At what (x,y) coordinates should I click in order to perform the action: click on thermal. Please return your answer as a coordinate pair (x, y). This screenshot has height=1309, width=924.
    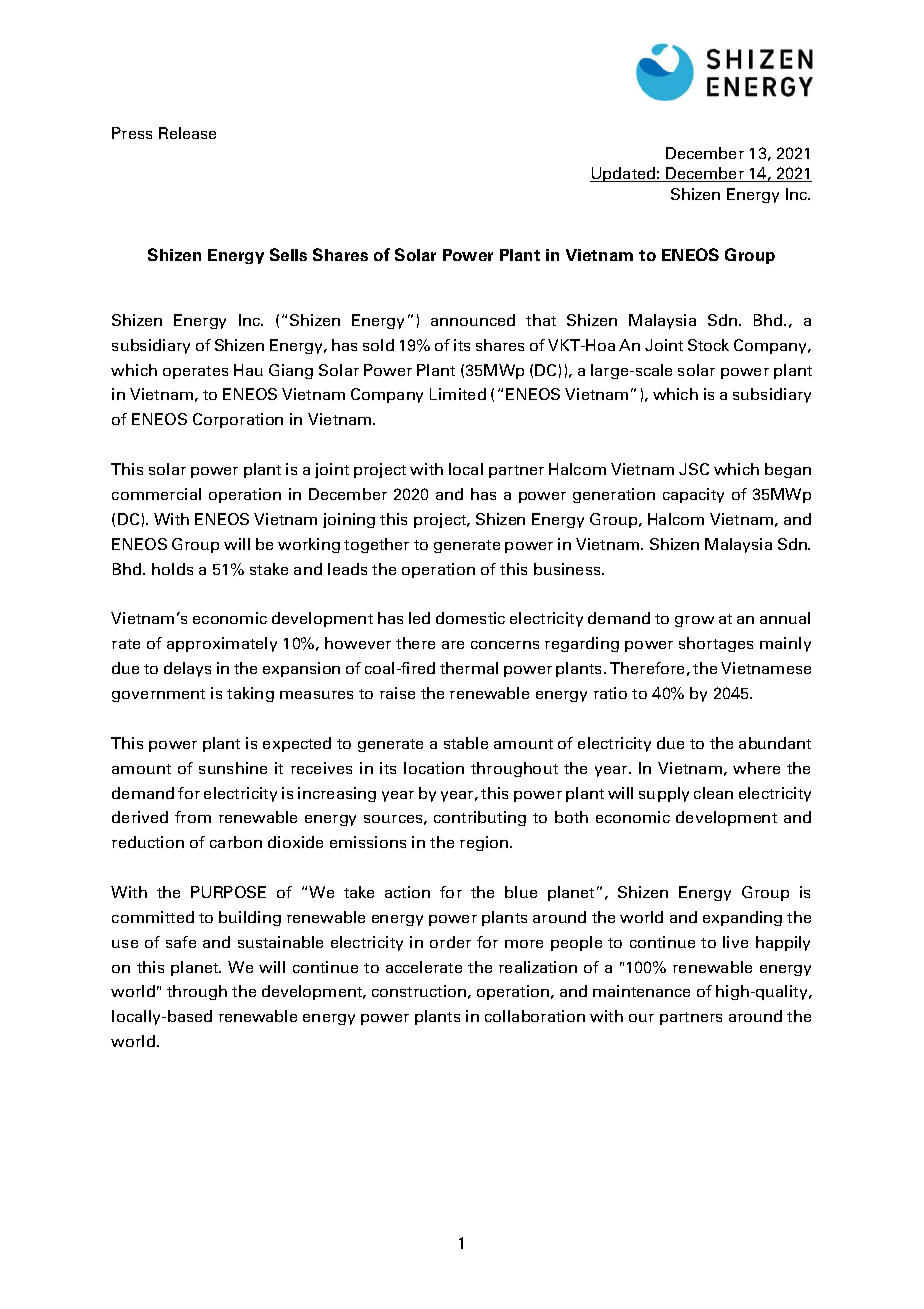
    Looking at the image, I should click on (469, 668).
